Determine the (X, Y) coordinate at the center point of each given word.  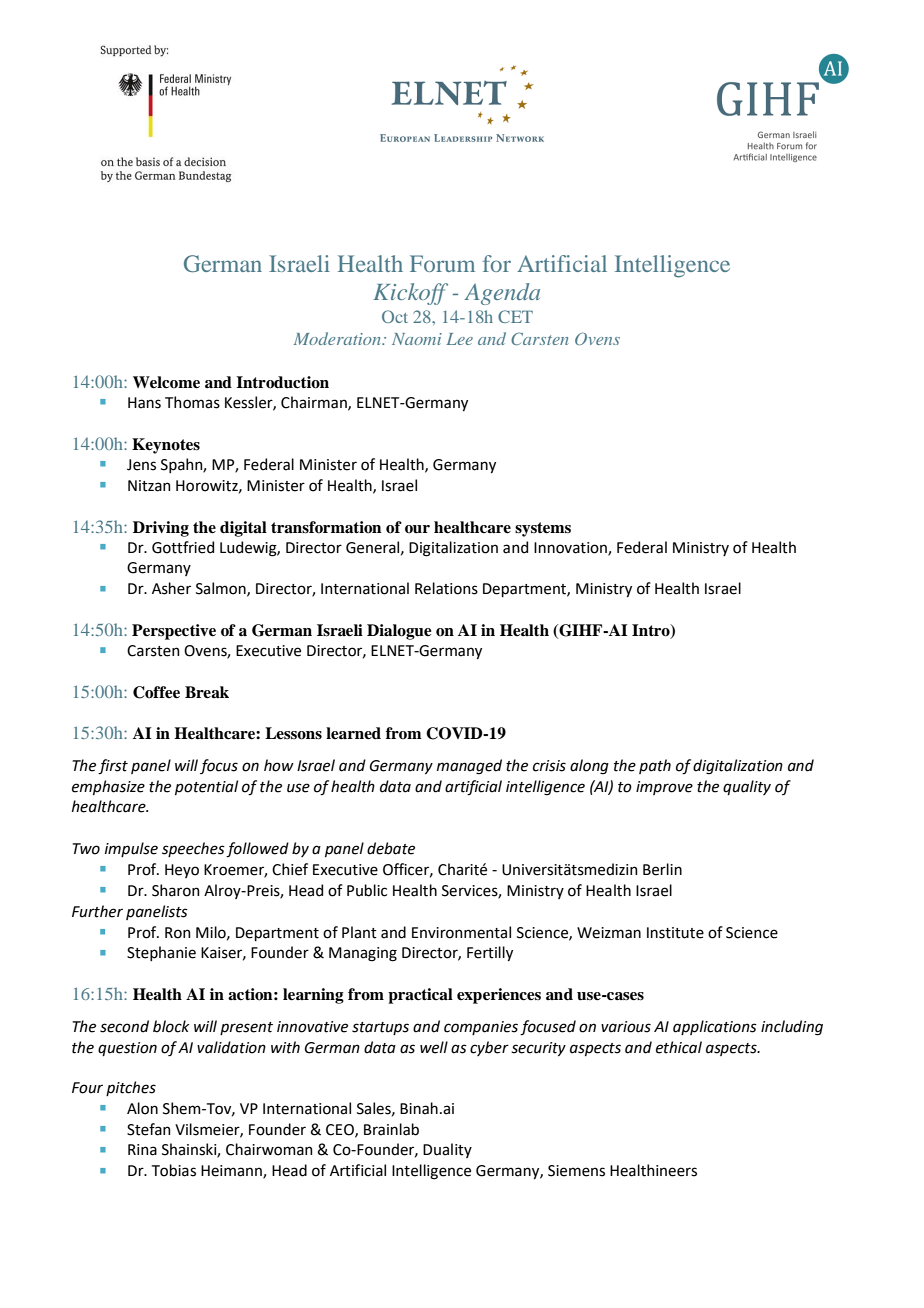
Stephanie (161, 953)
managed (469, 767)
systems (543, 529)
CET (515, 316)
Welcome (166, 382)
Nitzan (149, 486)
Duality (447, 1150)
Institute (675, 933)
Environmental (461, 932)
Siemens (576, 1171)
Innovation (571, 548)
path (655, 766)
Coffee (156, 692)
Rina (142, 1150)
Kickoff (410, 294)
